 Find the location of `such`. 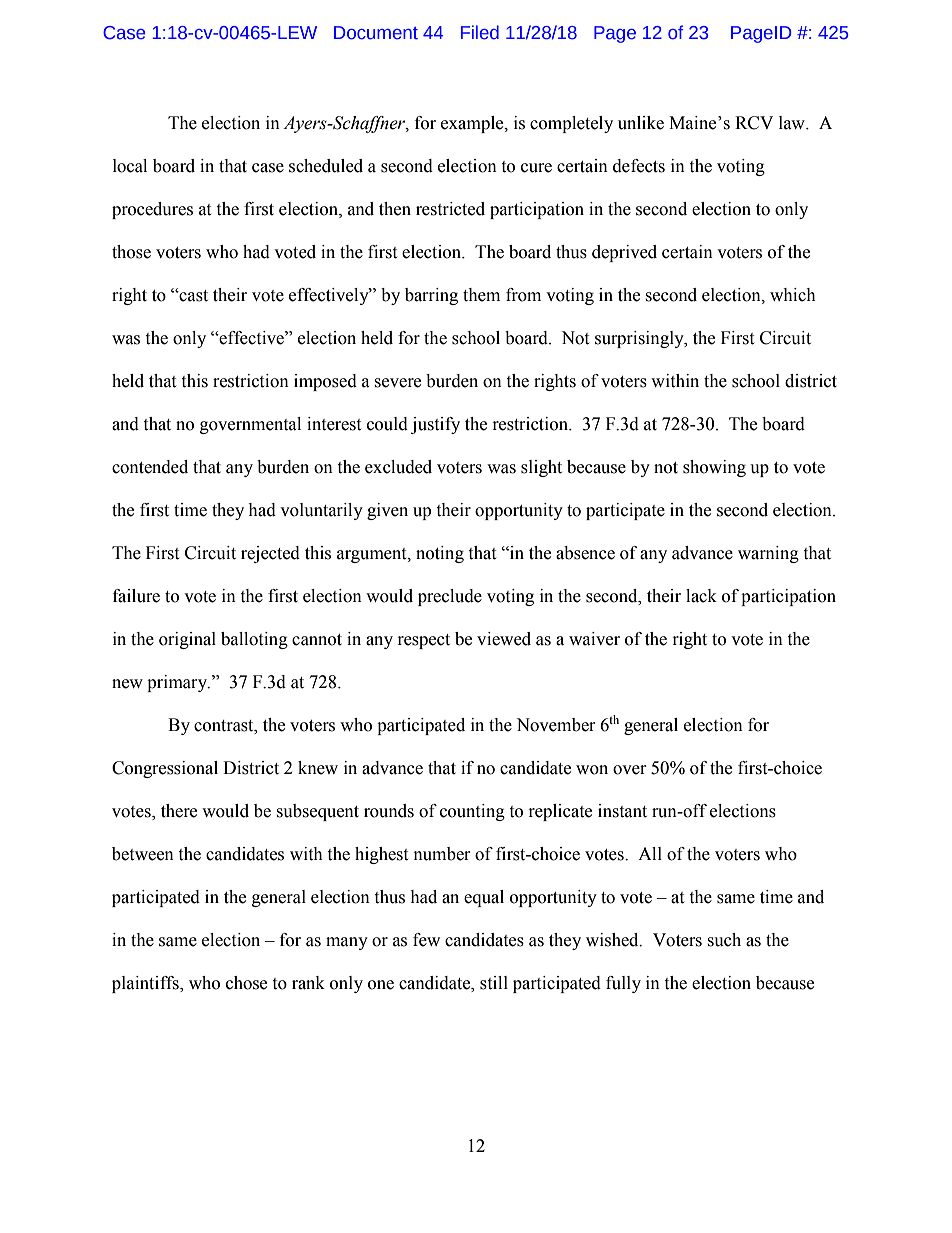

such is located at coordinates (724, 940).
